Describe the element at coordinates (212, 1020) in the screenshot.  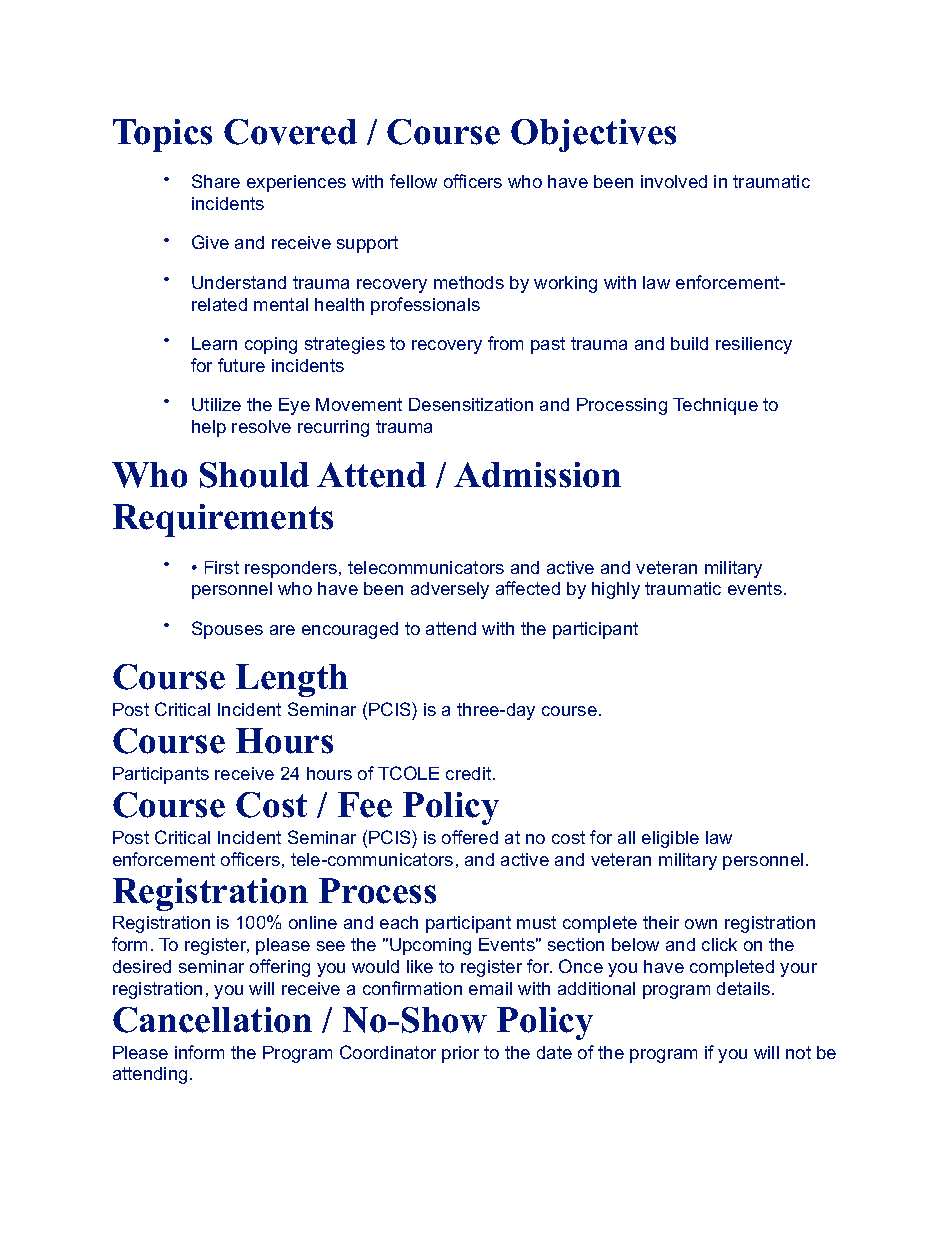
I see `Cancellation` at that location.
